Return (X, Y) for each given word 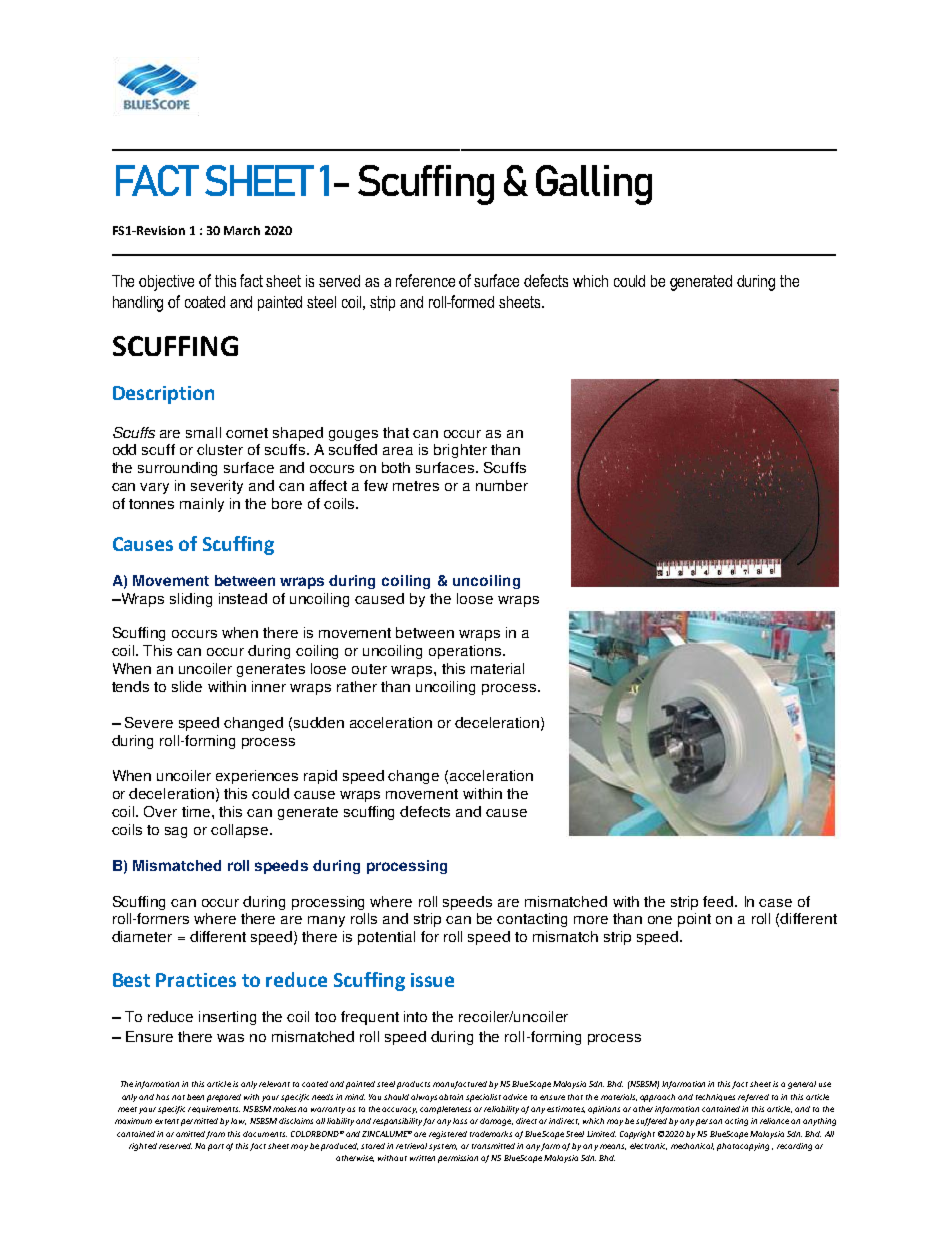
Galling (594, 185)
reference (425, 280)
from (215, 1135)
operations (465, 652)
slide (187, 686)
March (242, 230)
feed (719, 901)
